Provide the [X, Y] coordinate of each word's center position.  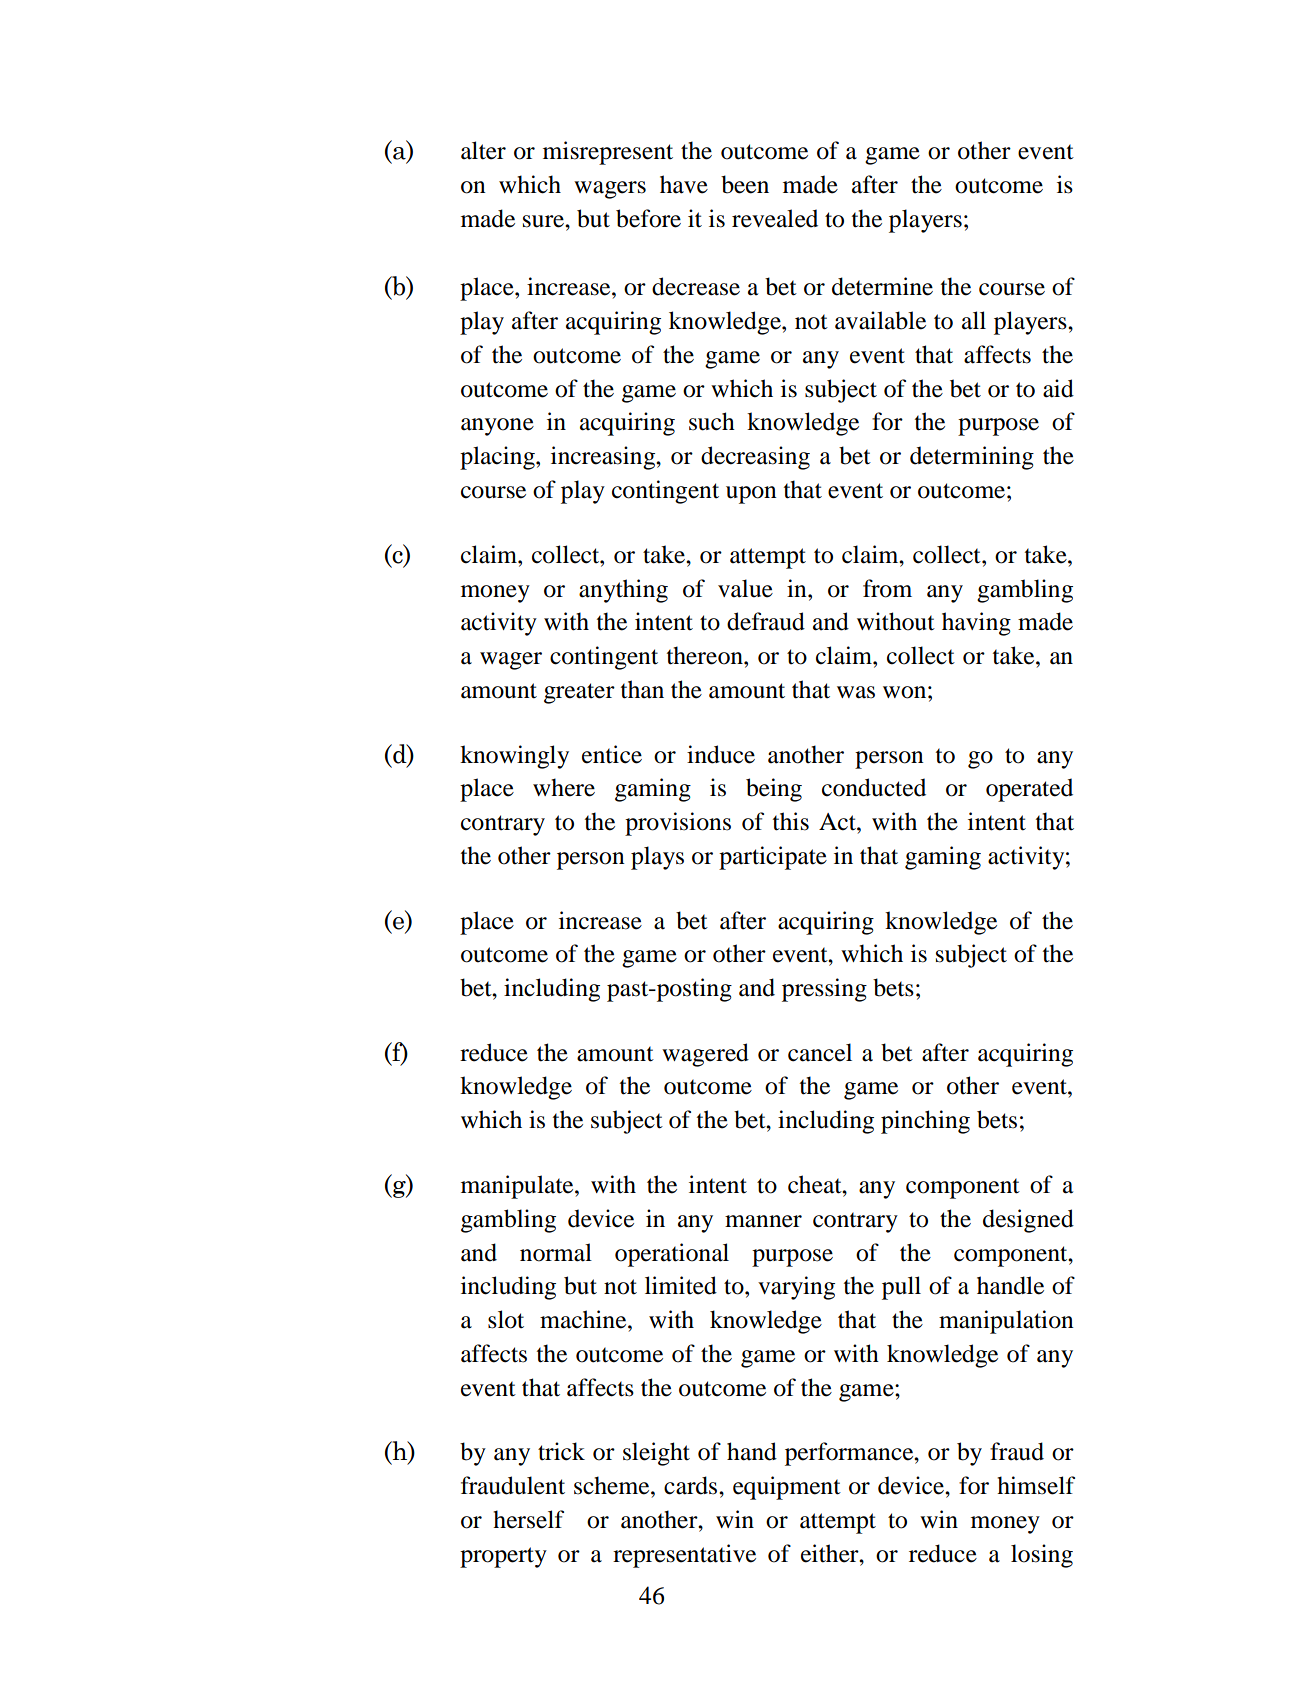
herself [528, 1519]
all [974, 320]
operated [1029, 790]
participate [773, 858]
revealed [775, 218]
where [564, 787]
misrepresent [608, 153]
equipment [787, 1488]
